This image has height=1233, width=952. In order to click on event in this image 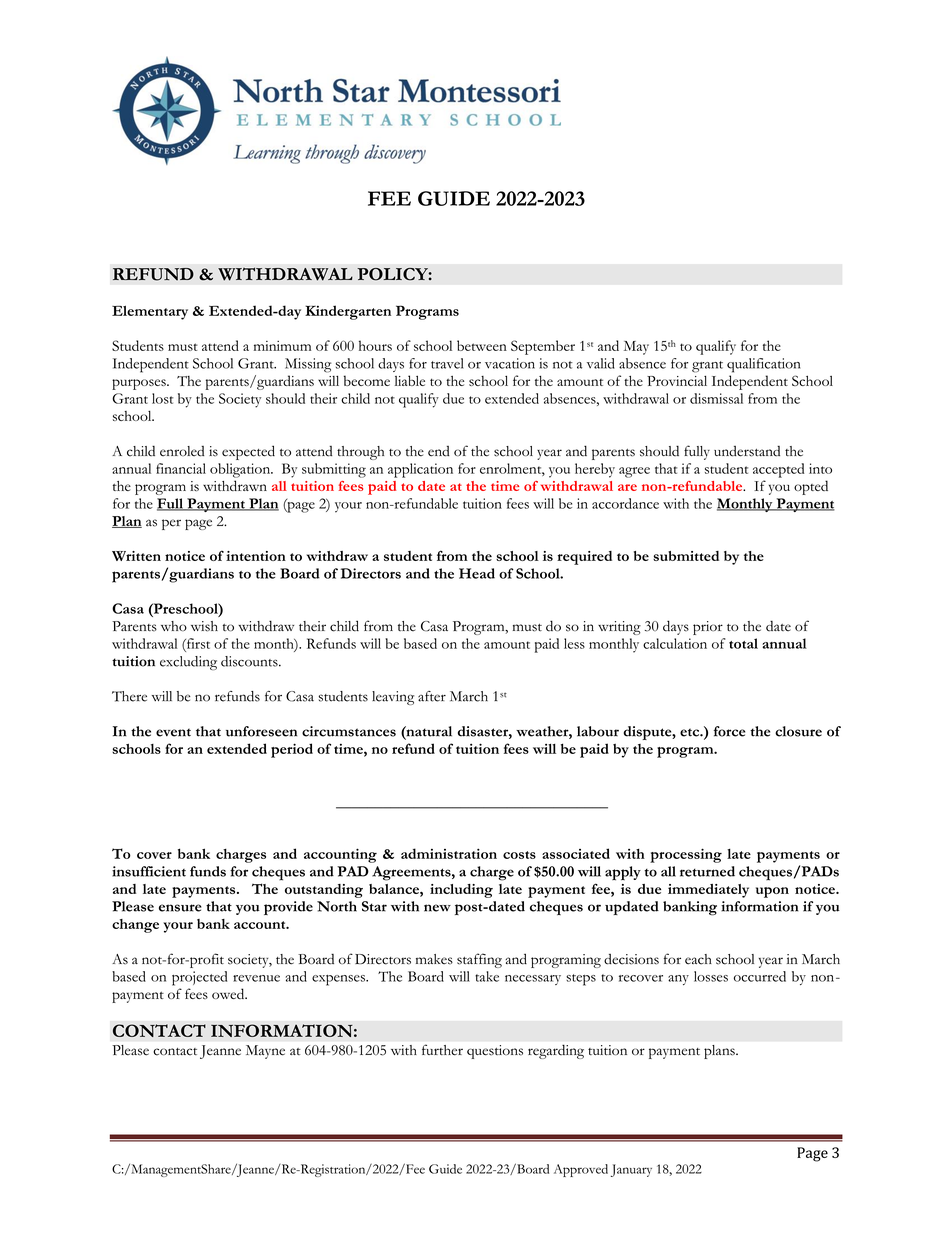, I will do `click(173, 733)`.
